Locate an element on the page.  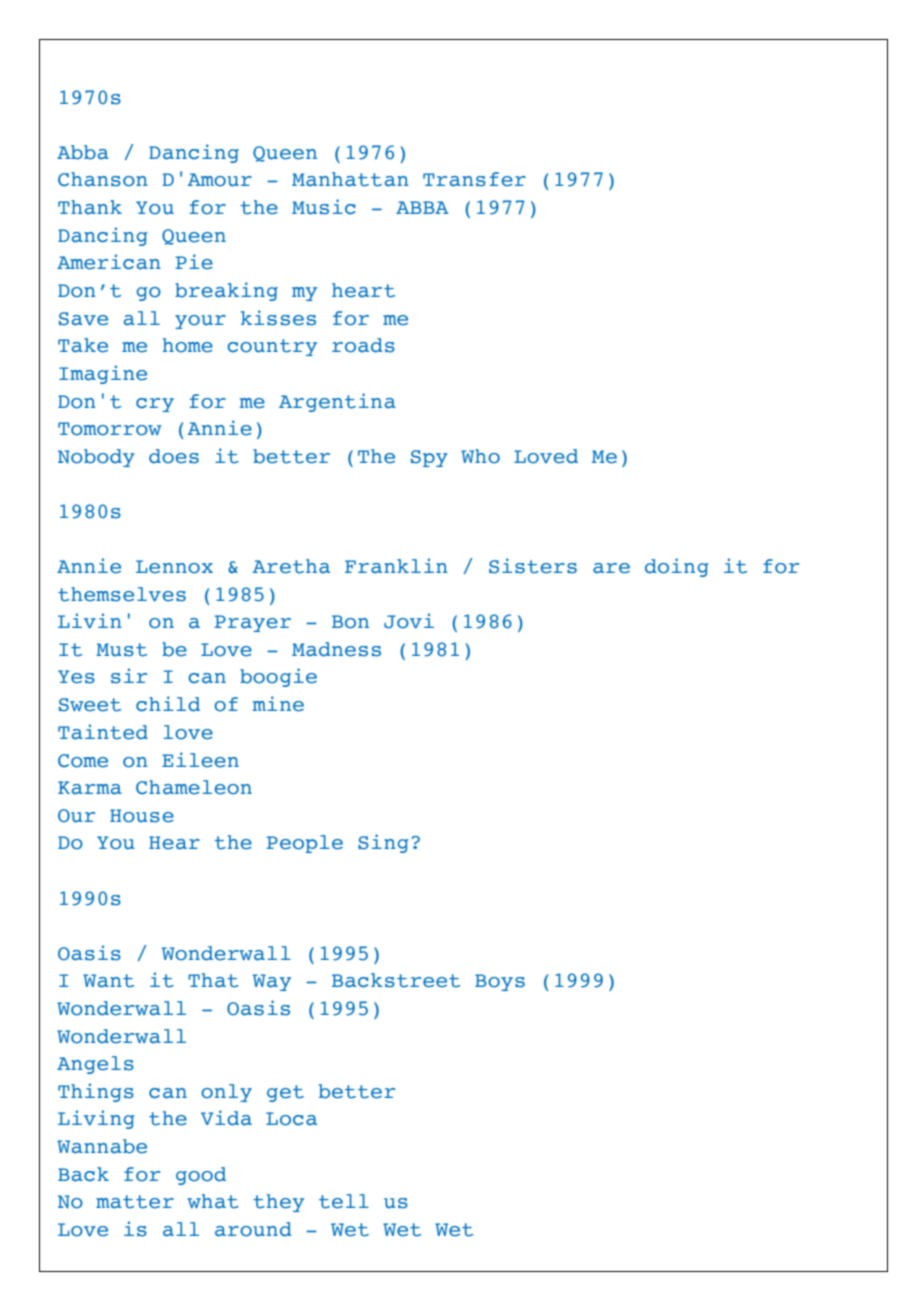
Boys is located at coordinates (500, 982).
